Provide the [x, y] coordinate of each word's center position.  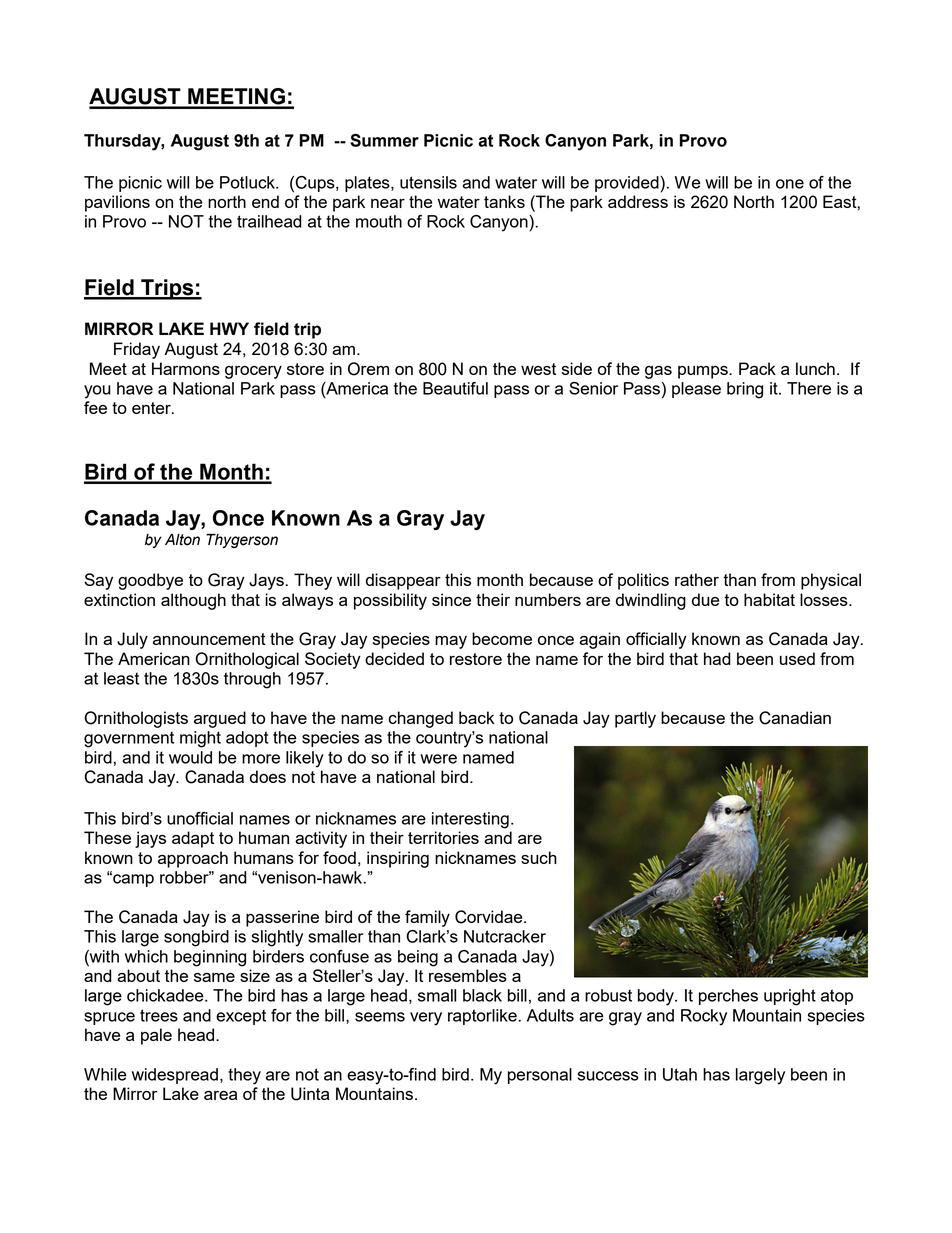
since [451, 599]
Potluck [248, 182]
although [193, 601]
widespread [175, 1076]
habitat [769, 599]
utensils [428, 182]
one [790, 184]
